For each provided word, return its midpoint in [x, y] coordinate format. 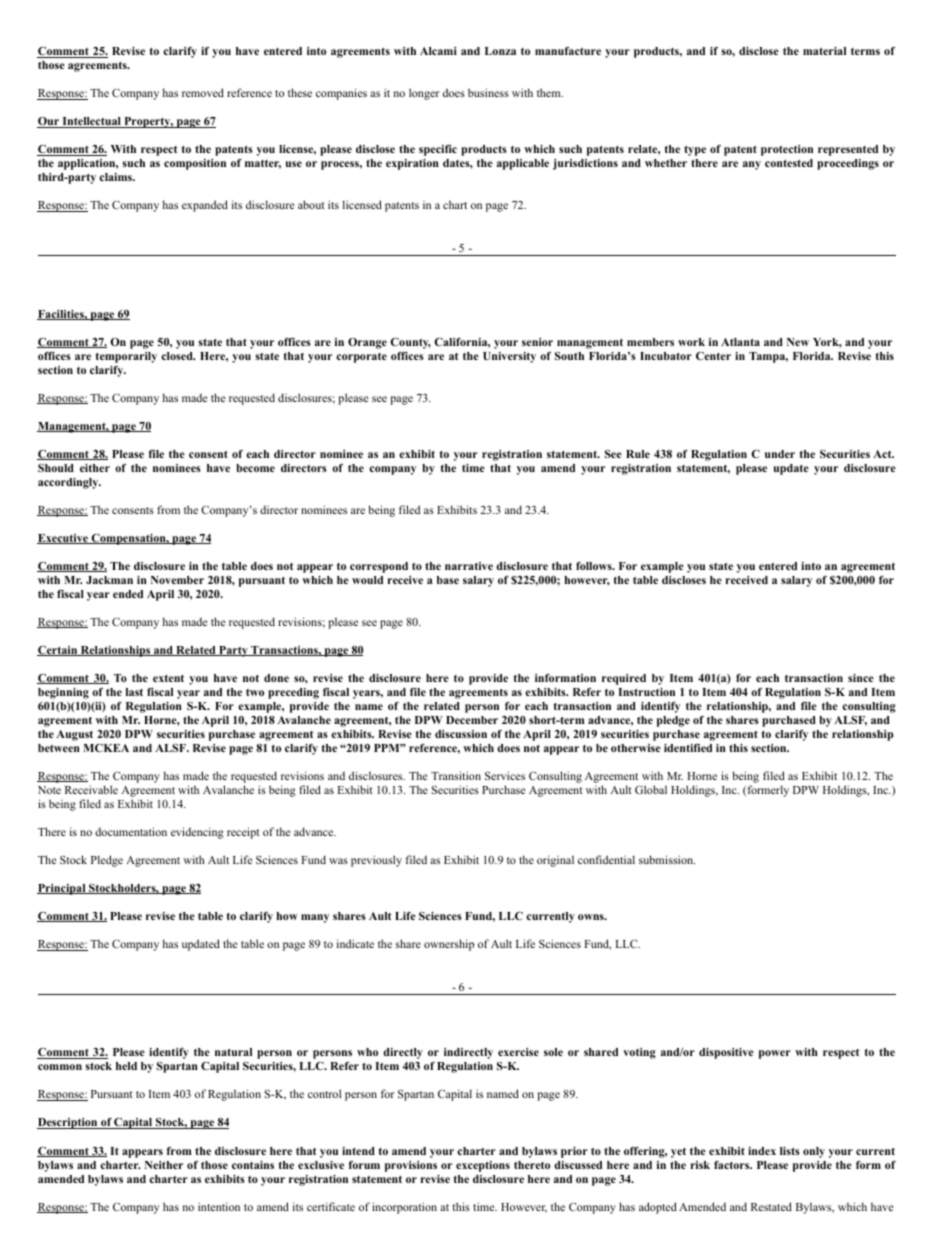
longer [424, 94]
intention [219, 1206]
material [824, 51]
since [861, 678]
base [448, 580]
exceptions [483, 1166]
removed [203, 92]
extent [168, 678]
